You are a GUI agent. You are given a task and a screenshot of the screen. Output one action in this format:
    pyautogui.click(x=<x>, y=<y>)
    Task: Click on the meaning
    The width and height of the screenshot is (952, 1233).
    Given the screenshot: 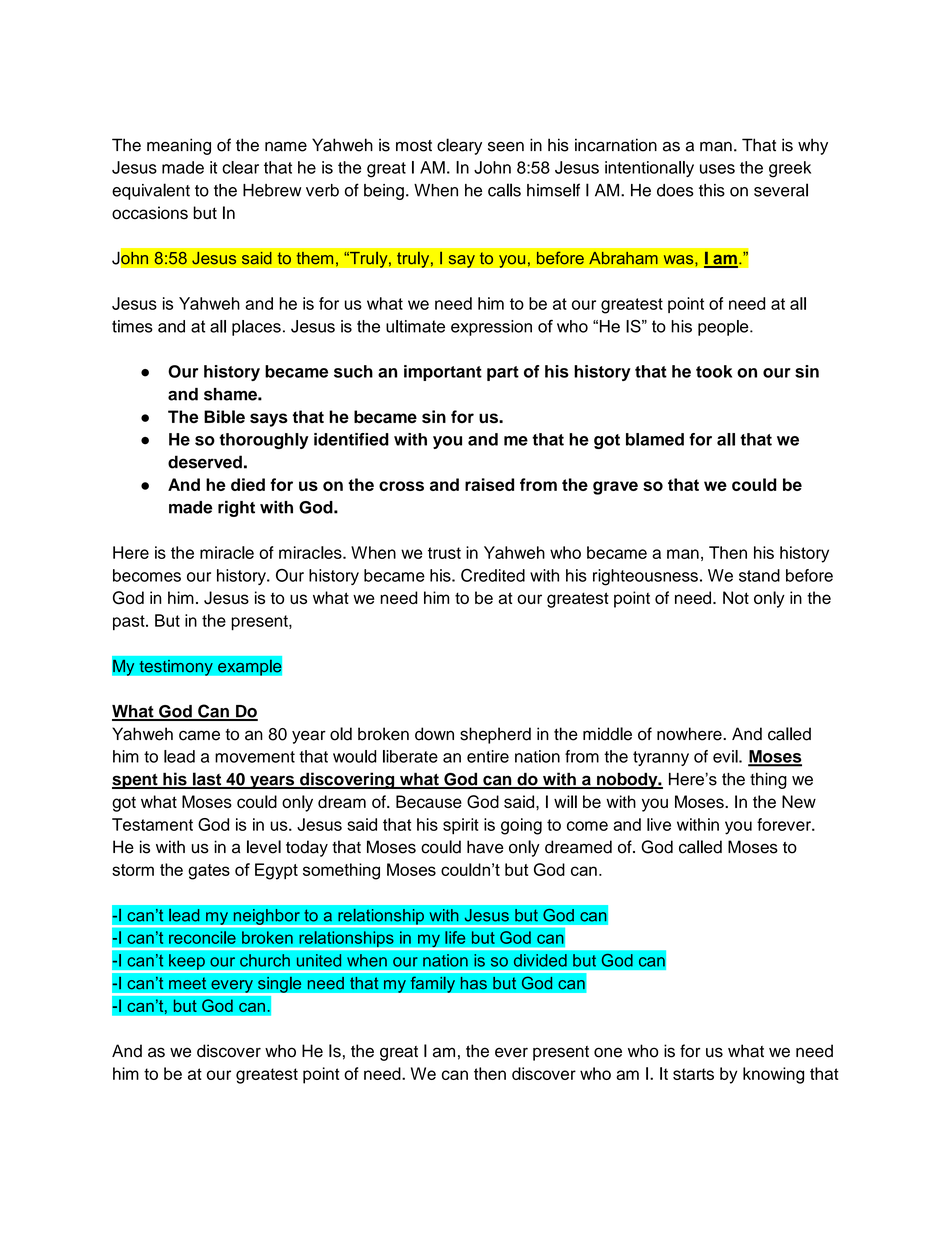 What is the action you would take?
    pyautogui.click(x=179, y=146)
